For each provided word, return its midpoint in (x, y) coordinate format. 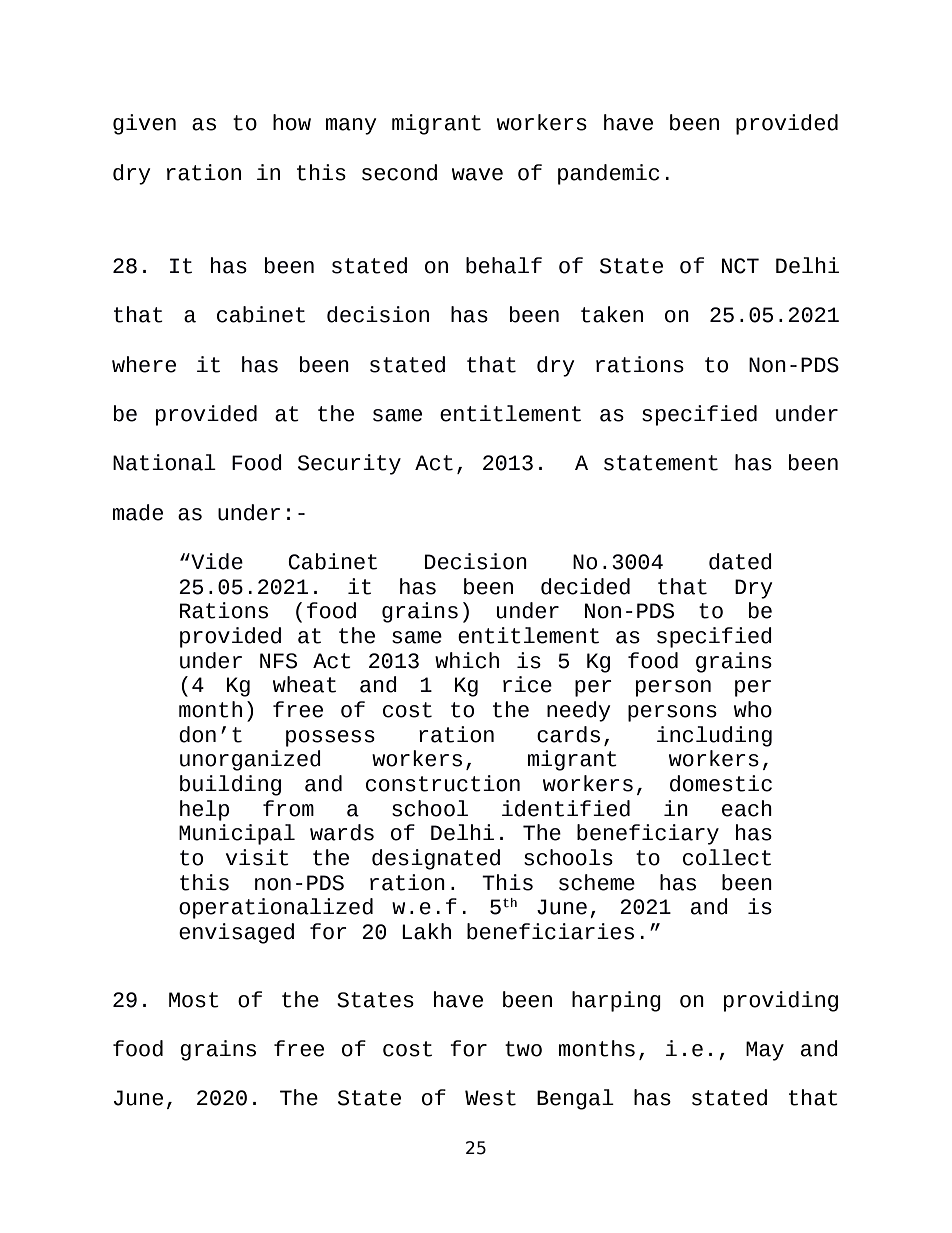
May (765, 1051)
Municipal (237, 834)
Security (349, 464)
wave (477, 174)
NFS (278, 661)
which (467, 660)
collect (727, 857)
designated (436, 859)
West (490, 1098)
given (144, 124)
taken (612, 314)
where (144, 364)
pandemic (608, 174)
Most (194, 1000)
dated (740, 561)
